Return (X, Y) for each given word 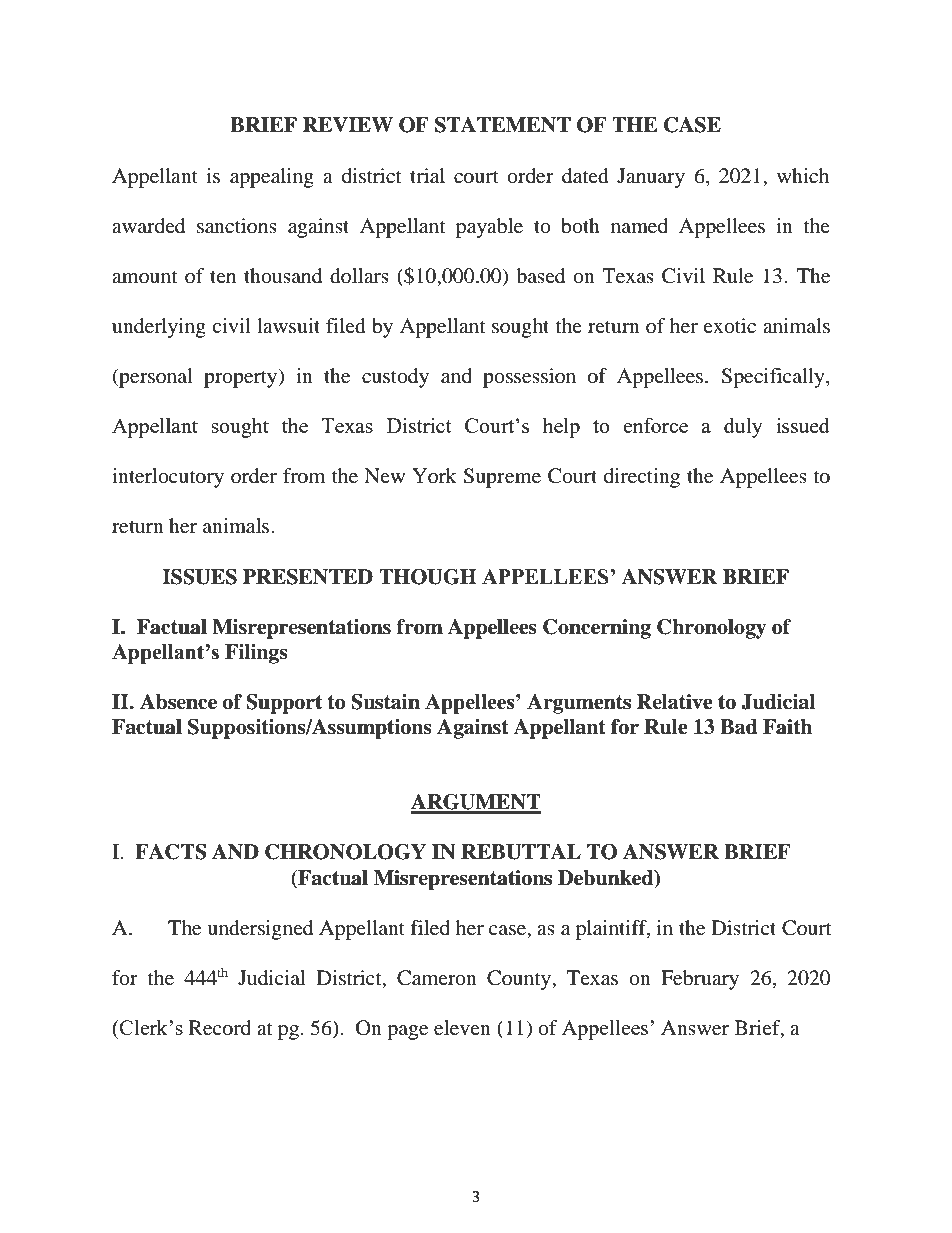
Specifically (774, 378)
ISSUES (199, 577)
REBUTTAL (521, 852)
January (651, 178)
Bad (739, 727)
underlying (159, 328)
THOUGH (428, 577)
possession (529, 378)
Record (220, 1028)
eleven (462, 1028)
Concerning (597, 629)
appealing (272, 178)
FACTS (171, 852)
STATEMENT (503, 125)
